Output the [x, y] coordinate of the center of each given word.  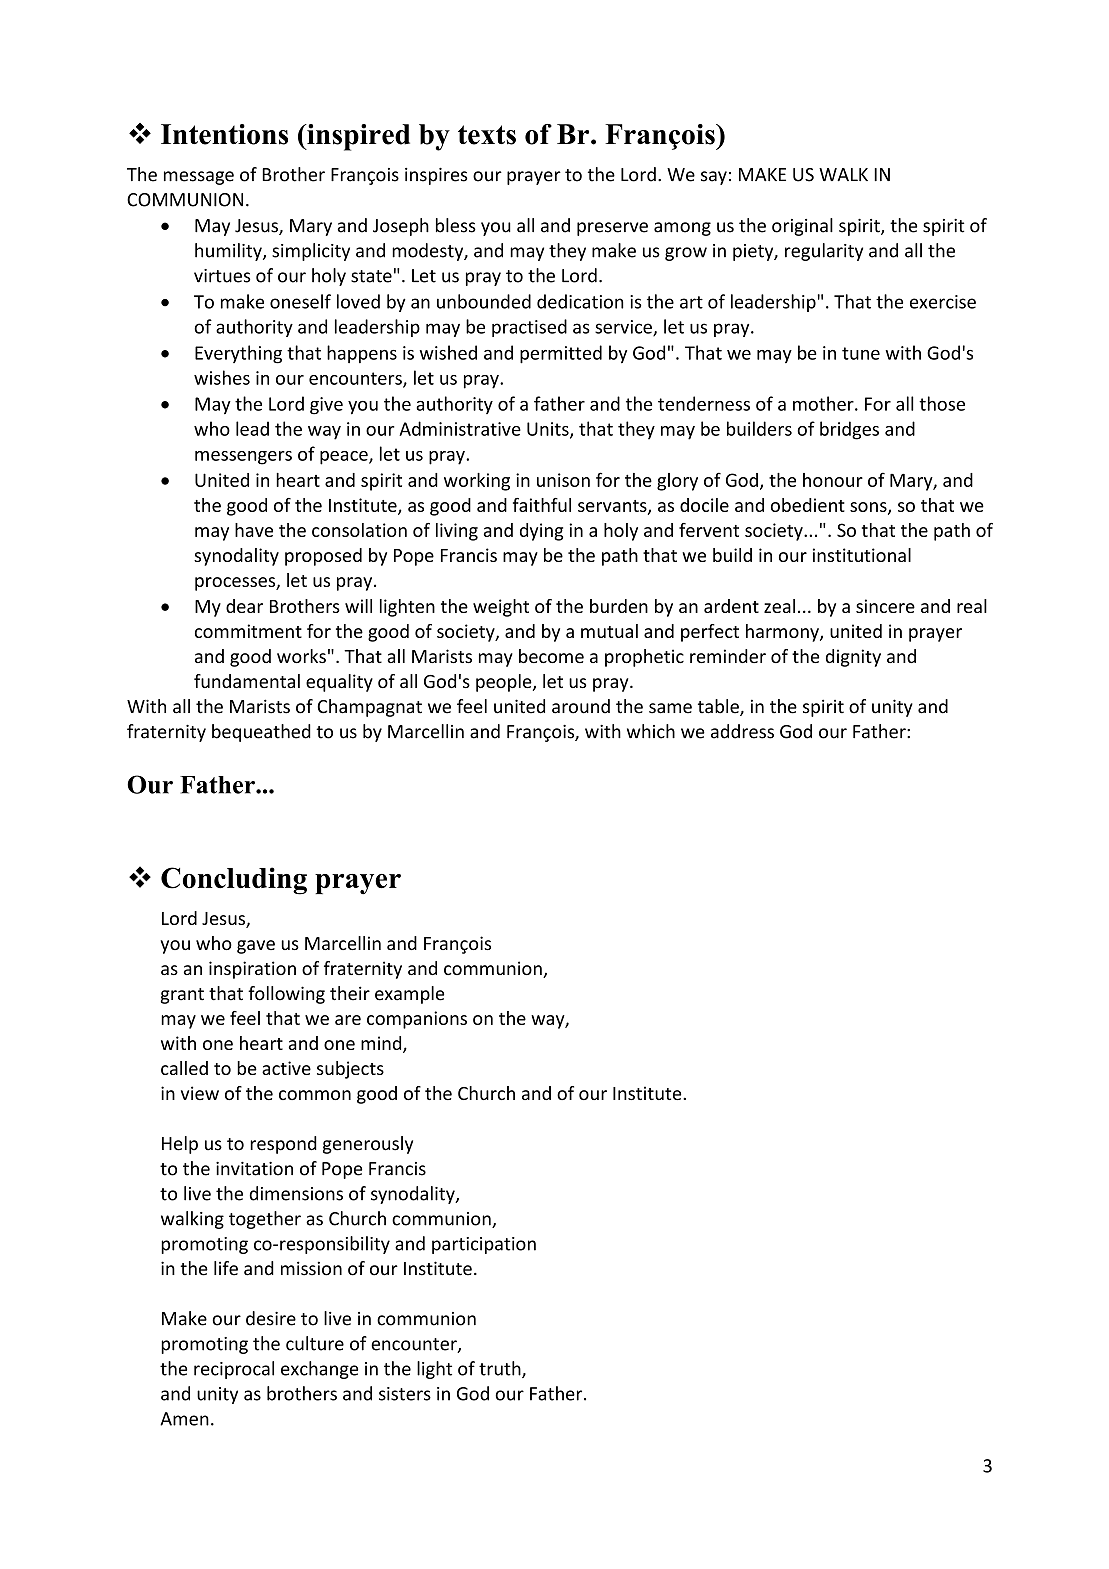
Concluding [234, 881]
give [326, 406]
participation [484, 1245]
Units [549, 430]
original [802, 227]
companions [417, 1020]
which [651, 731]
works [301, 656]
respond [283, 1145]
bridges [849, 430]
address [742, 731]
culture [315, 1343]
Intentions [224, 134]
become [551, 656]
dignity [853, 658]
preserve [612, 229]
